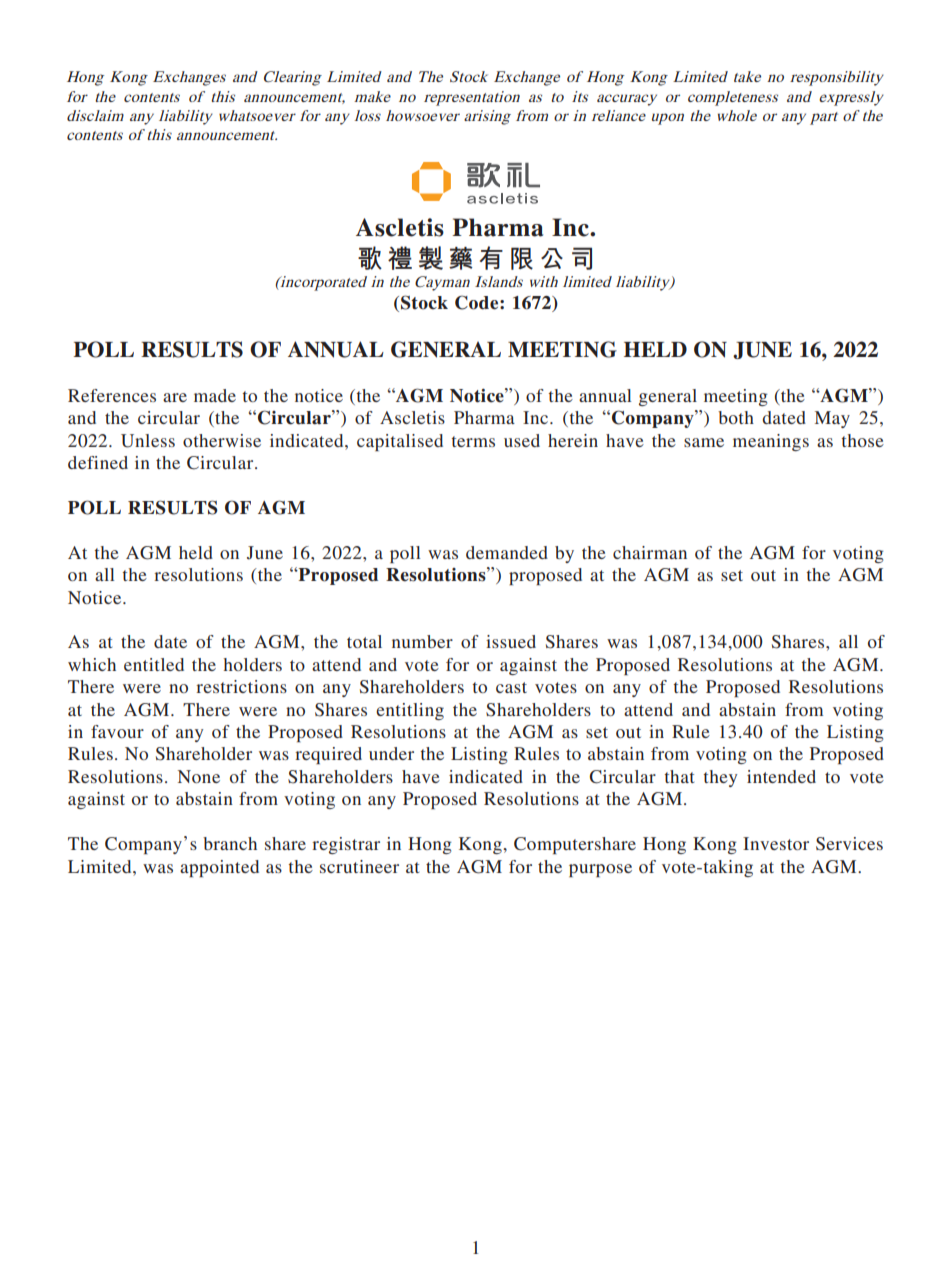  Describe the element at coordinates (650, 552) in the screenshot. I see `chairman` at that location.
